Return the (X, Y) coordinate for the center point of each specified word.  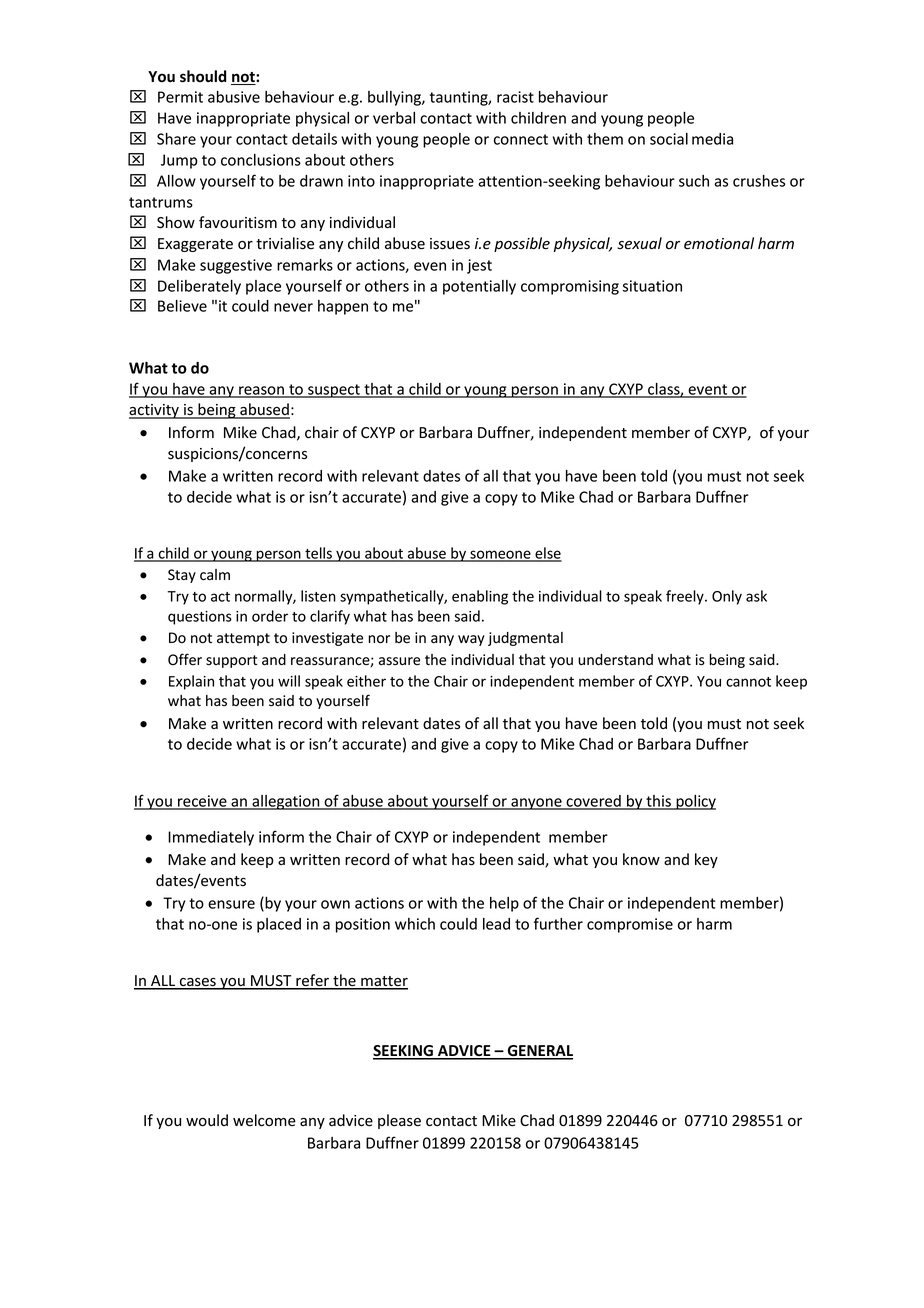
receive (202, 802)
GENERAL (539, 1052)
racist (515, 97)
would (207, 1120)
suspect (334, 391)
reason (261, 391)
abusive (234, 97)
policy (695, 802)
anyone (536, 804)
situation (652, 286)
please (399, 1121)
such (694, 181)
